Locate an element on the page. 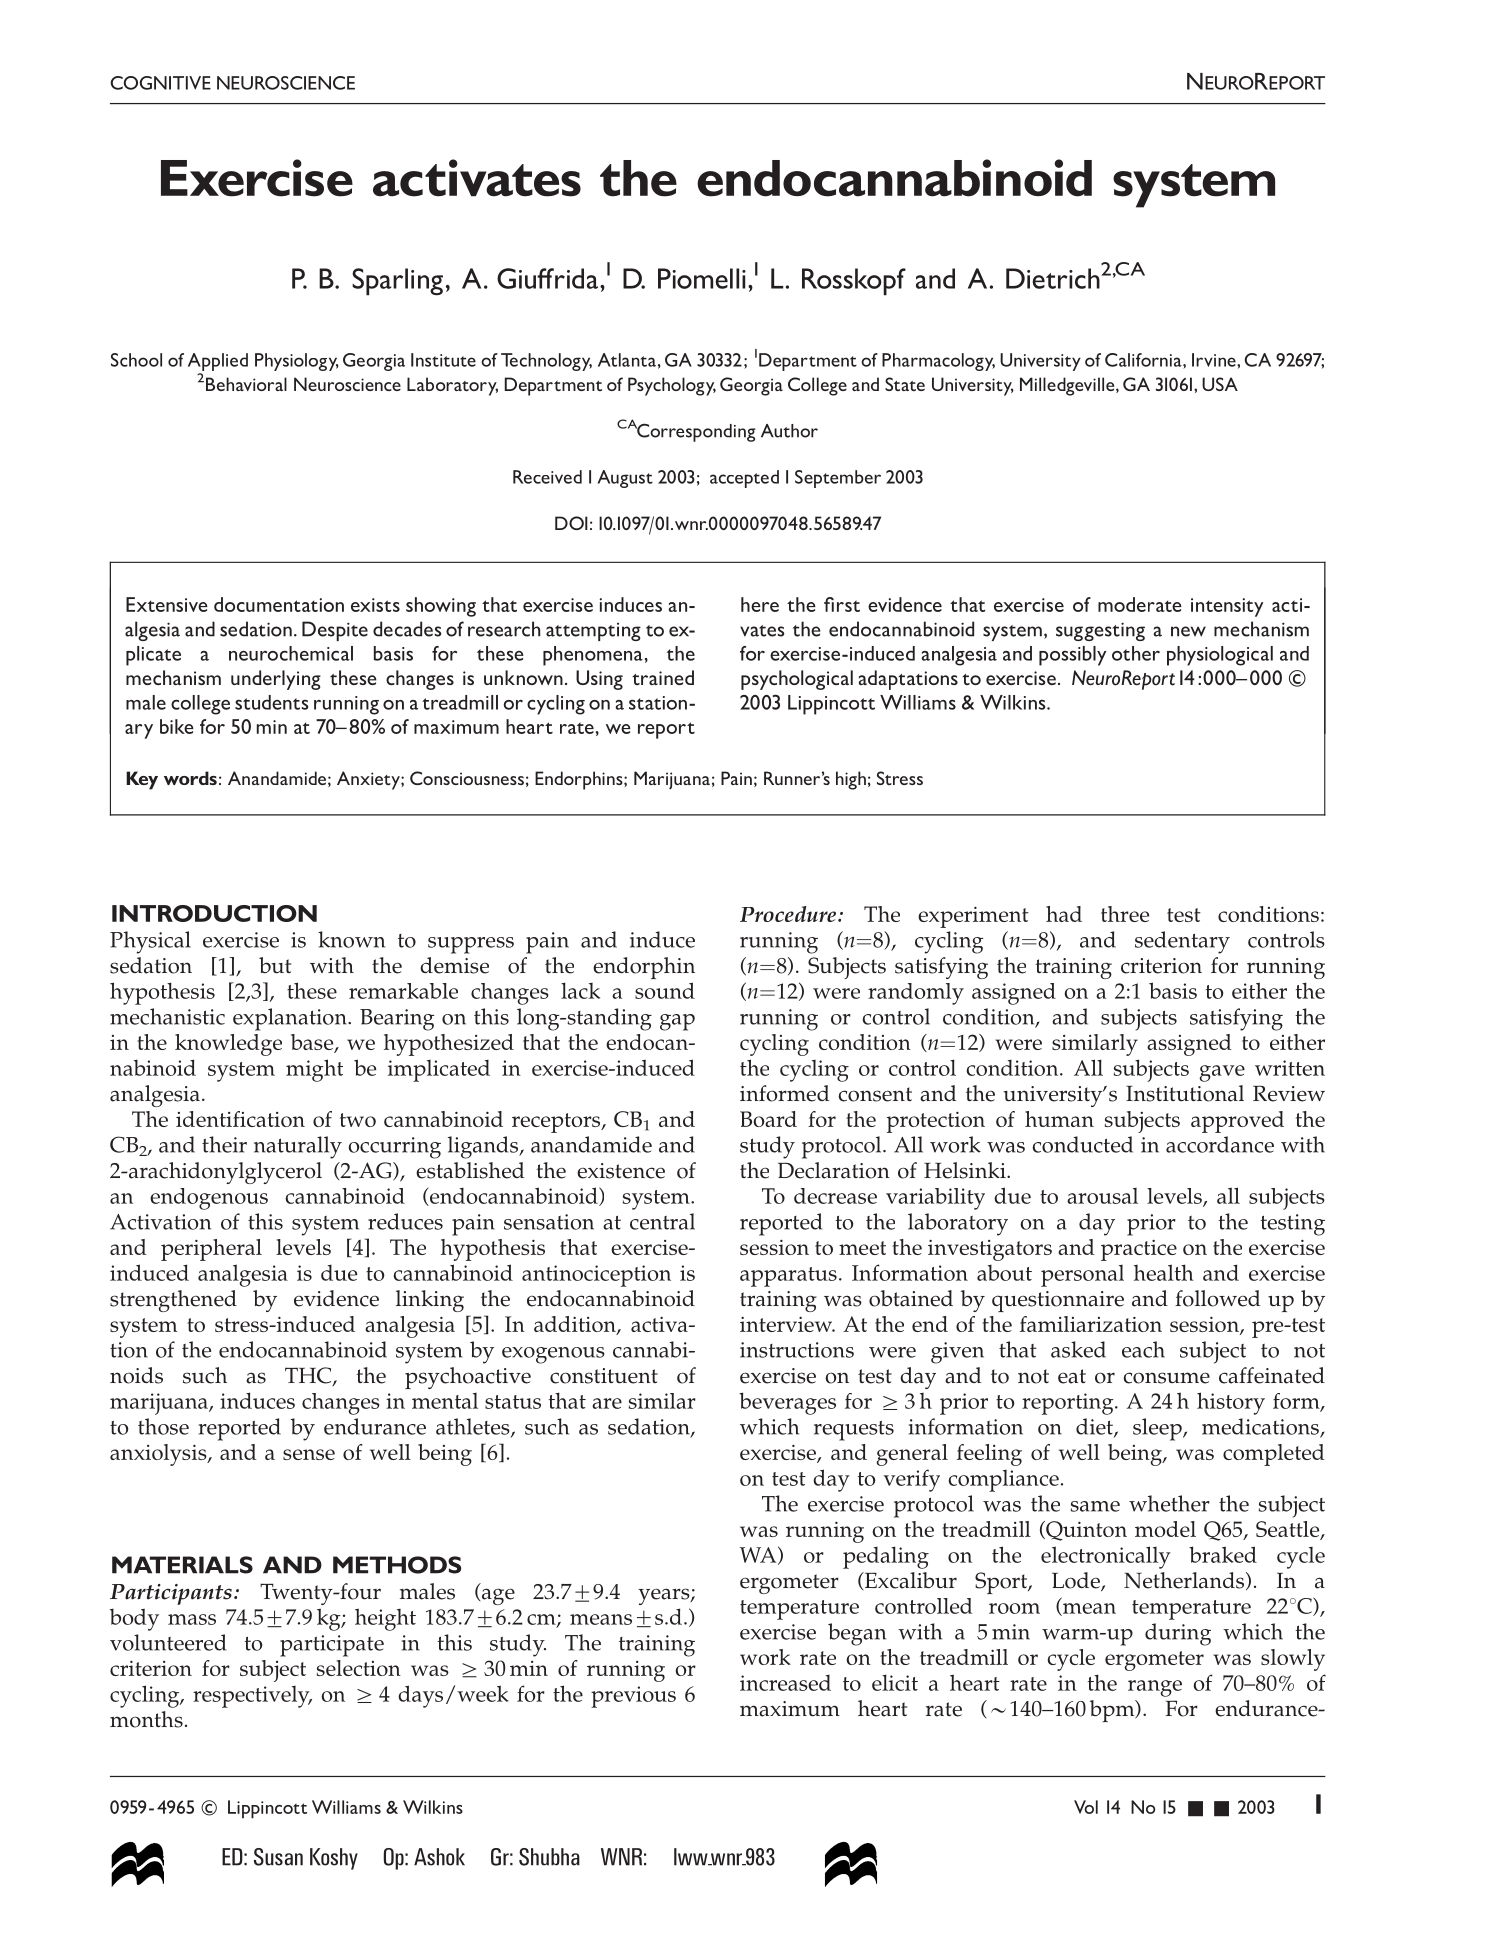 The width and height of the image is (1492, 1945). respectively is located at coordinates (252, 1697).
